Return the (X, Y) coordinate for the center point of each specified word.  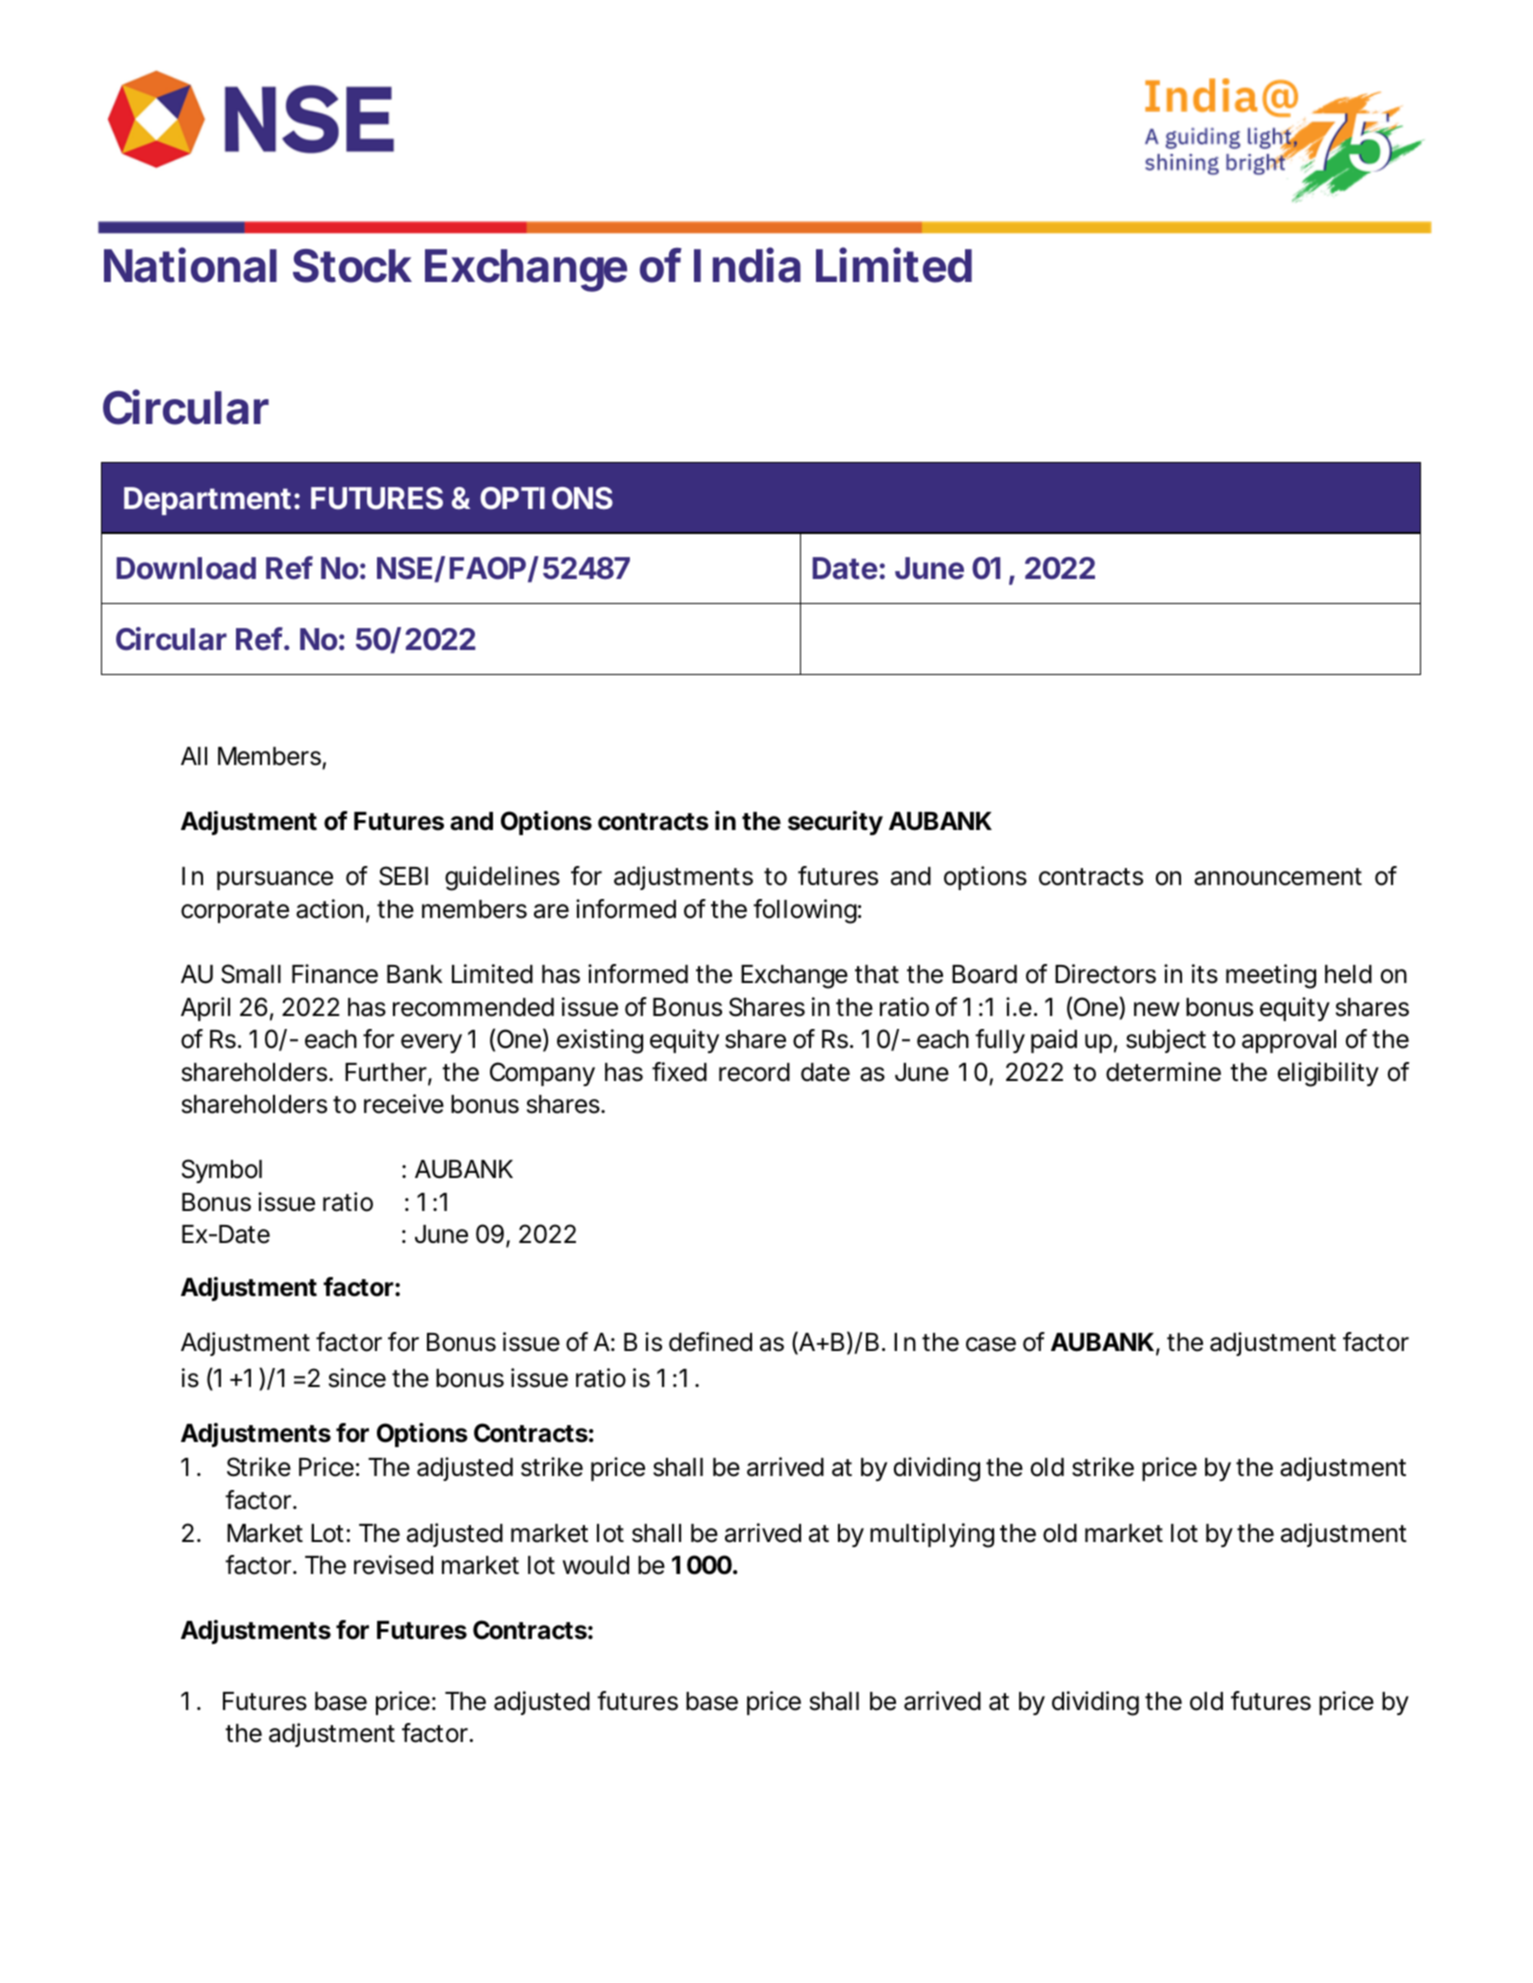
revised (393, 1565)
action (329, 909)
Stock (352, 266)
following (805, 911)
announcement (1278, 877)
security (835, 823)
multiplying (932, 1535)
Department (209, 501)
